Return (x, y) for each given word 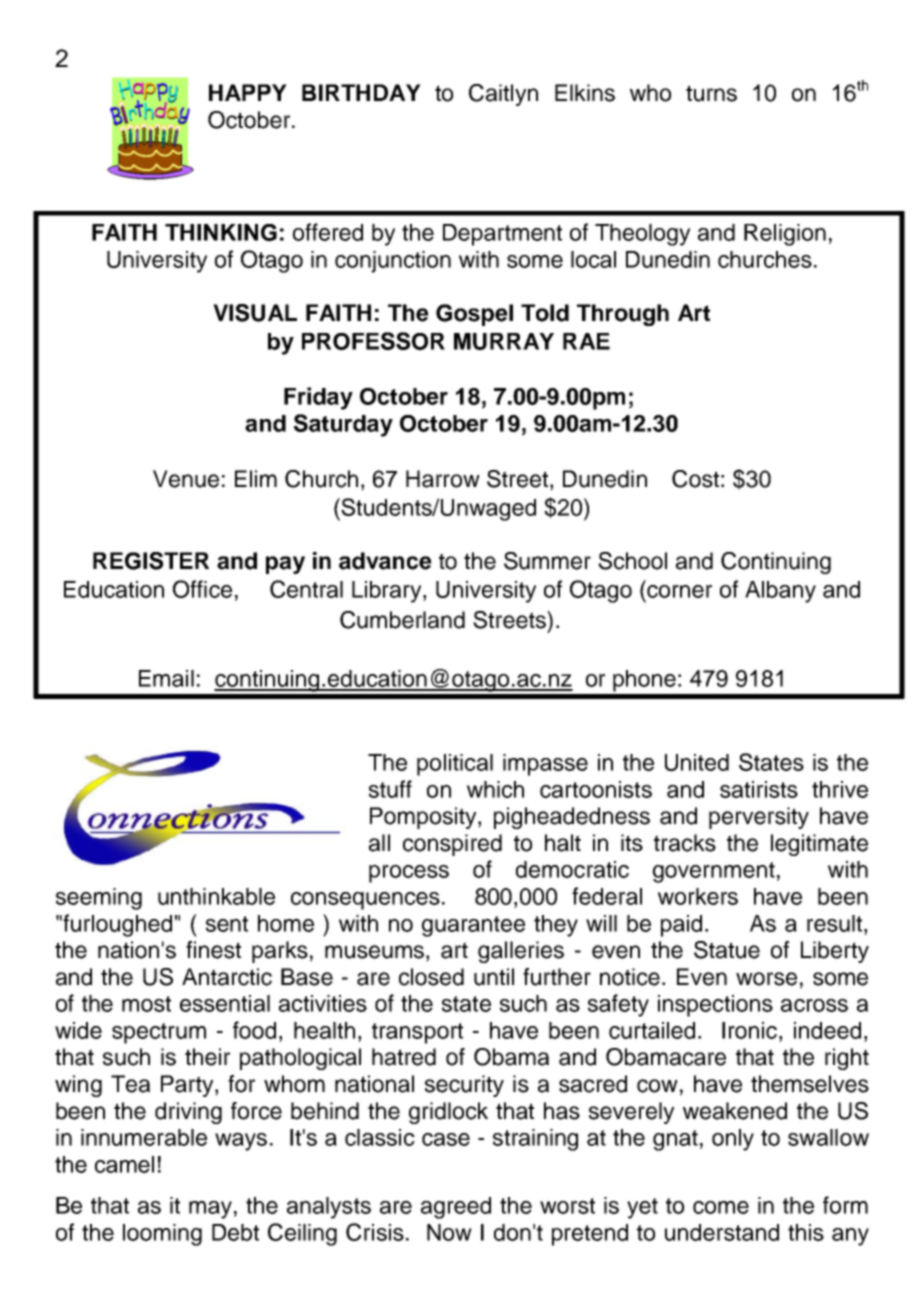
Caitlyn (503, 95)
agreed (456, 1208)
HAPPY (248, 92)
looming (162, 1235)
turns (711, 93)
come (721, 1207)
